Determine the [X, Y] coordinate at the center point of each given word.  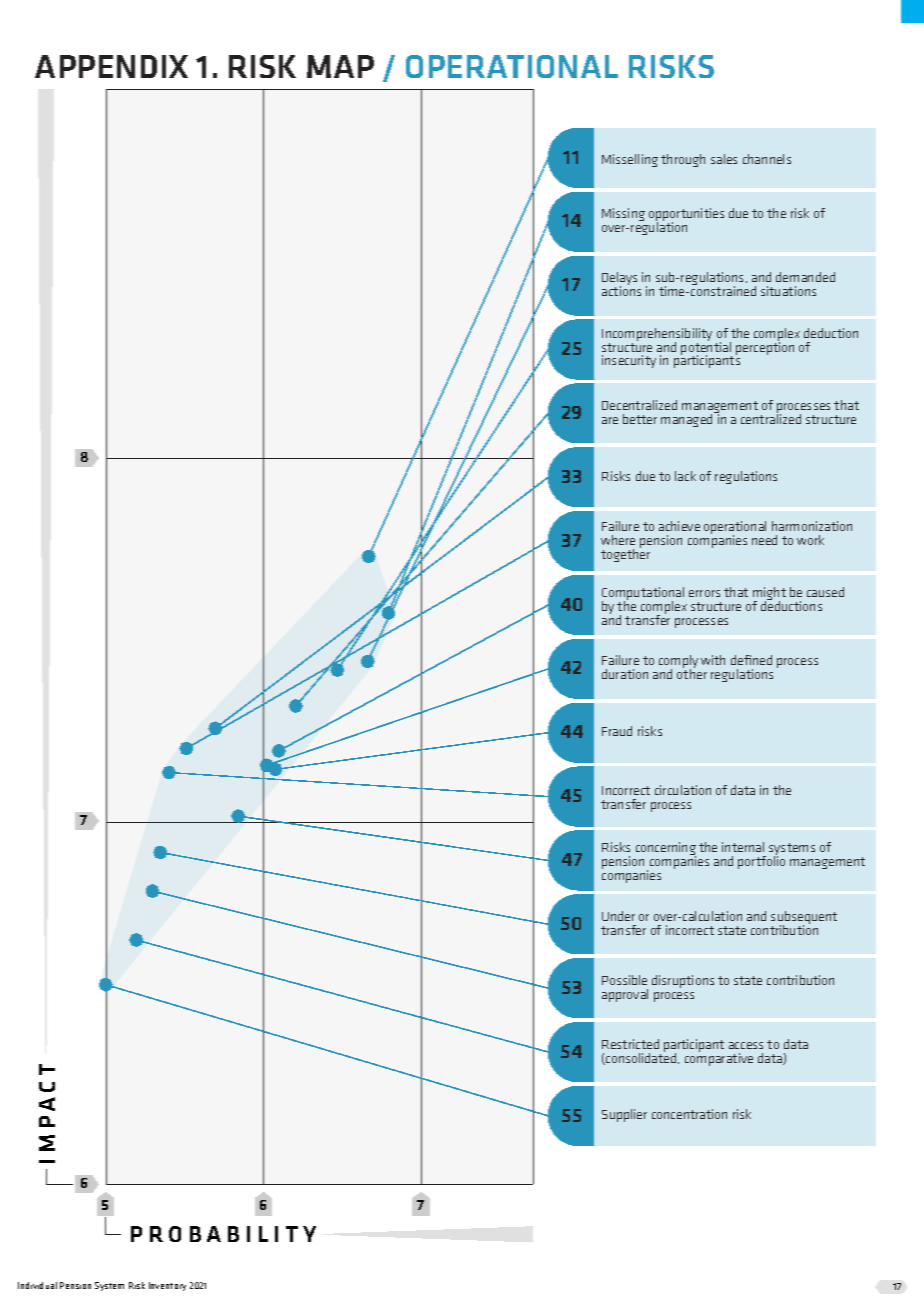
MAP [340, 66]
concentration [689, 1114]
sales [724, 159]
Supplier [624, 1115]
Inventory [167, 1286]
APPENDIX [111, 66]
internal [743, 847]
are [610, 420]
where [618, 540]
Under [618, 916]
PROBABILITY [223, 1234]
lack [685, 476]
